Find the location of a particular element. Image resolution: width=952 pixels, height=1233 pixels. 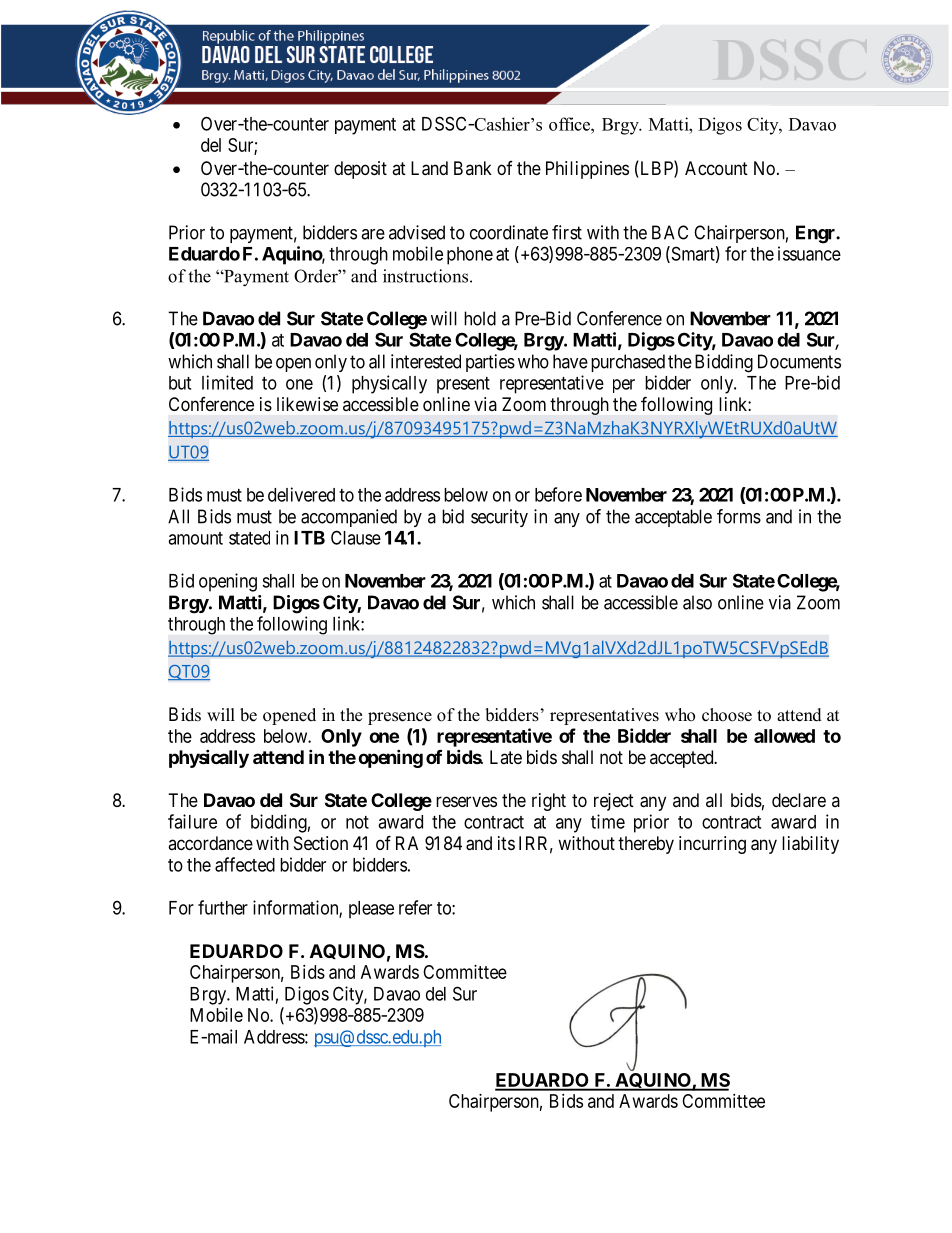

its is located at coordinates (506, 843).
